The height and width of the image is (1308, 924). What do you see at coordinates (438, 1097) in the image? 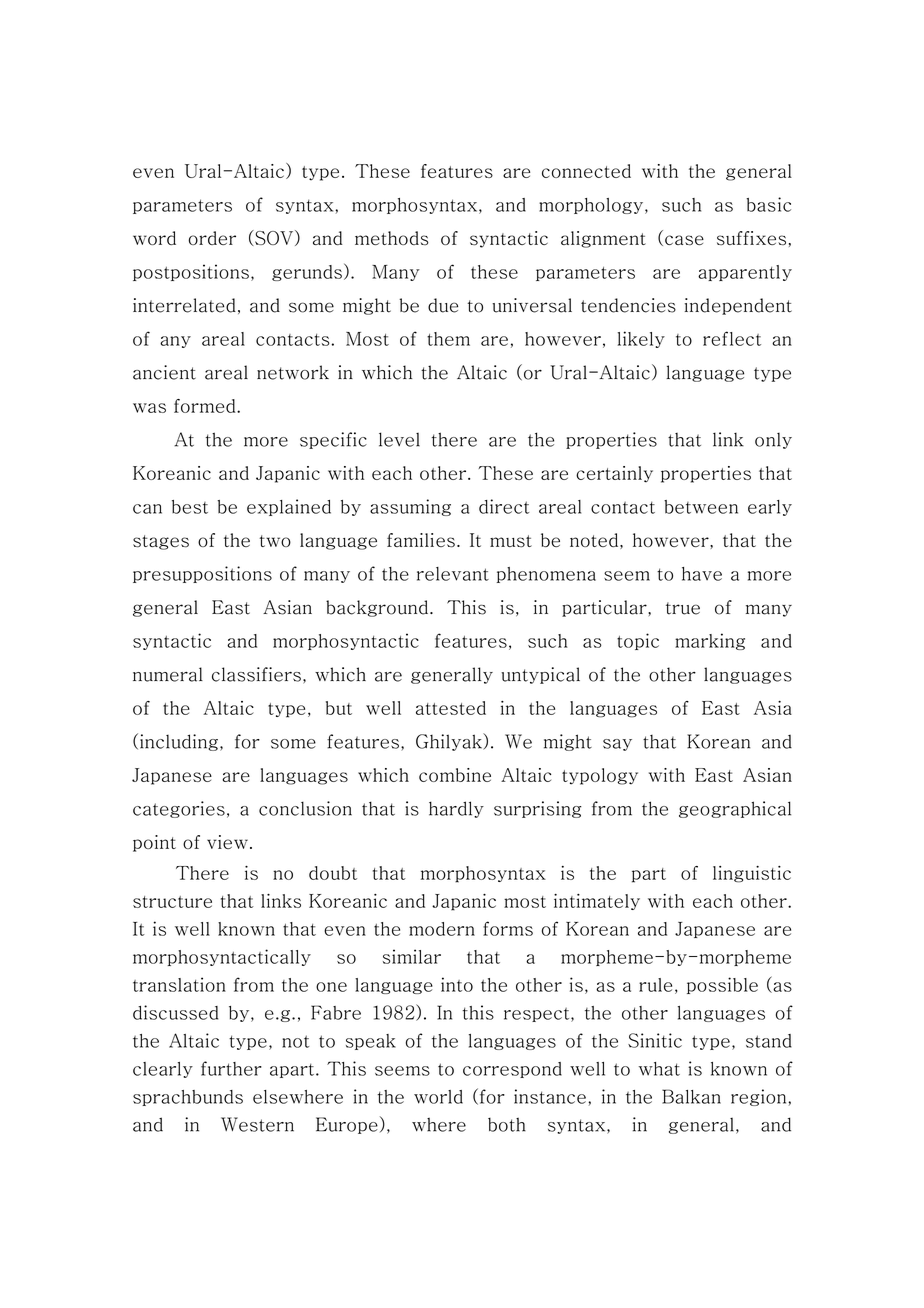
I see `world` at bounding box center [438, 1097].
